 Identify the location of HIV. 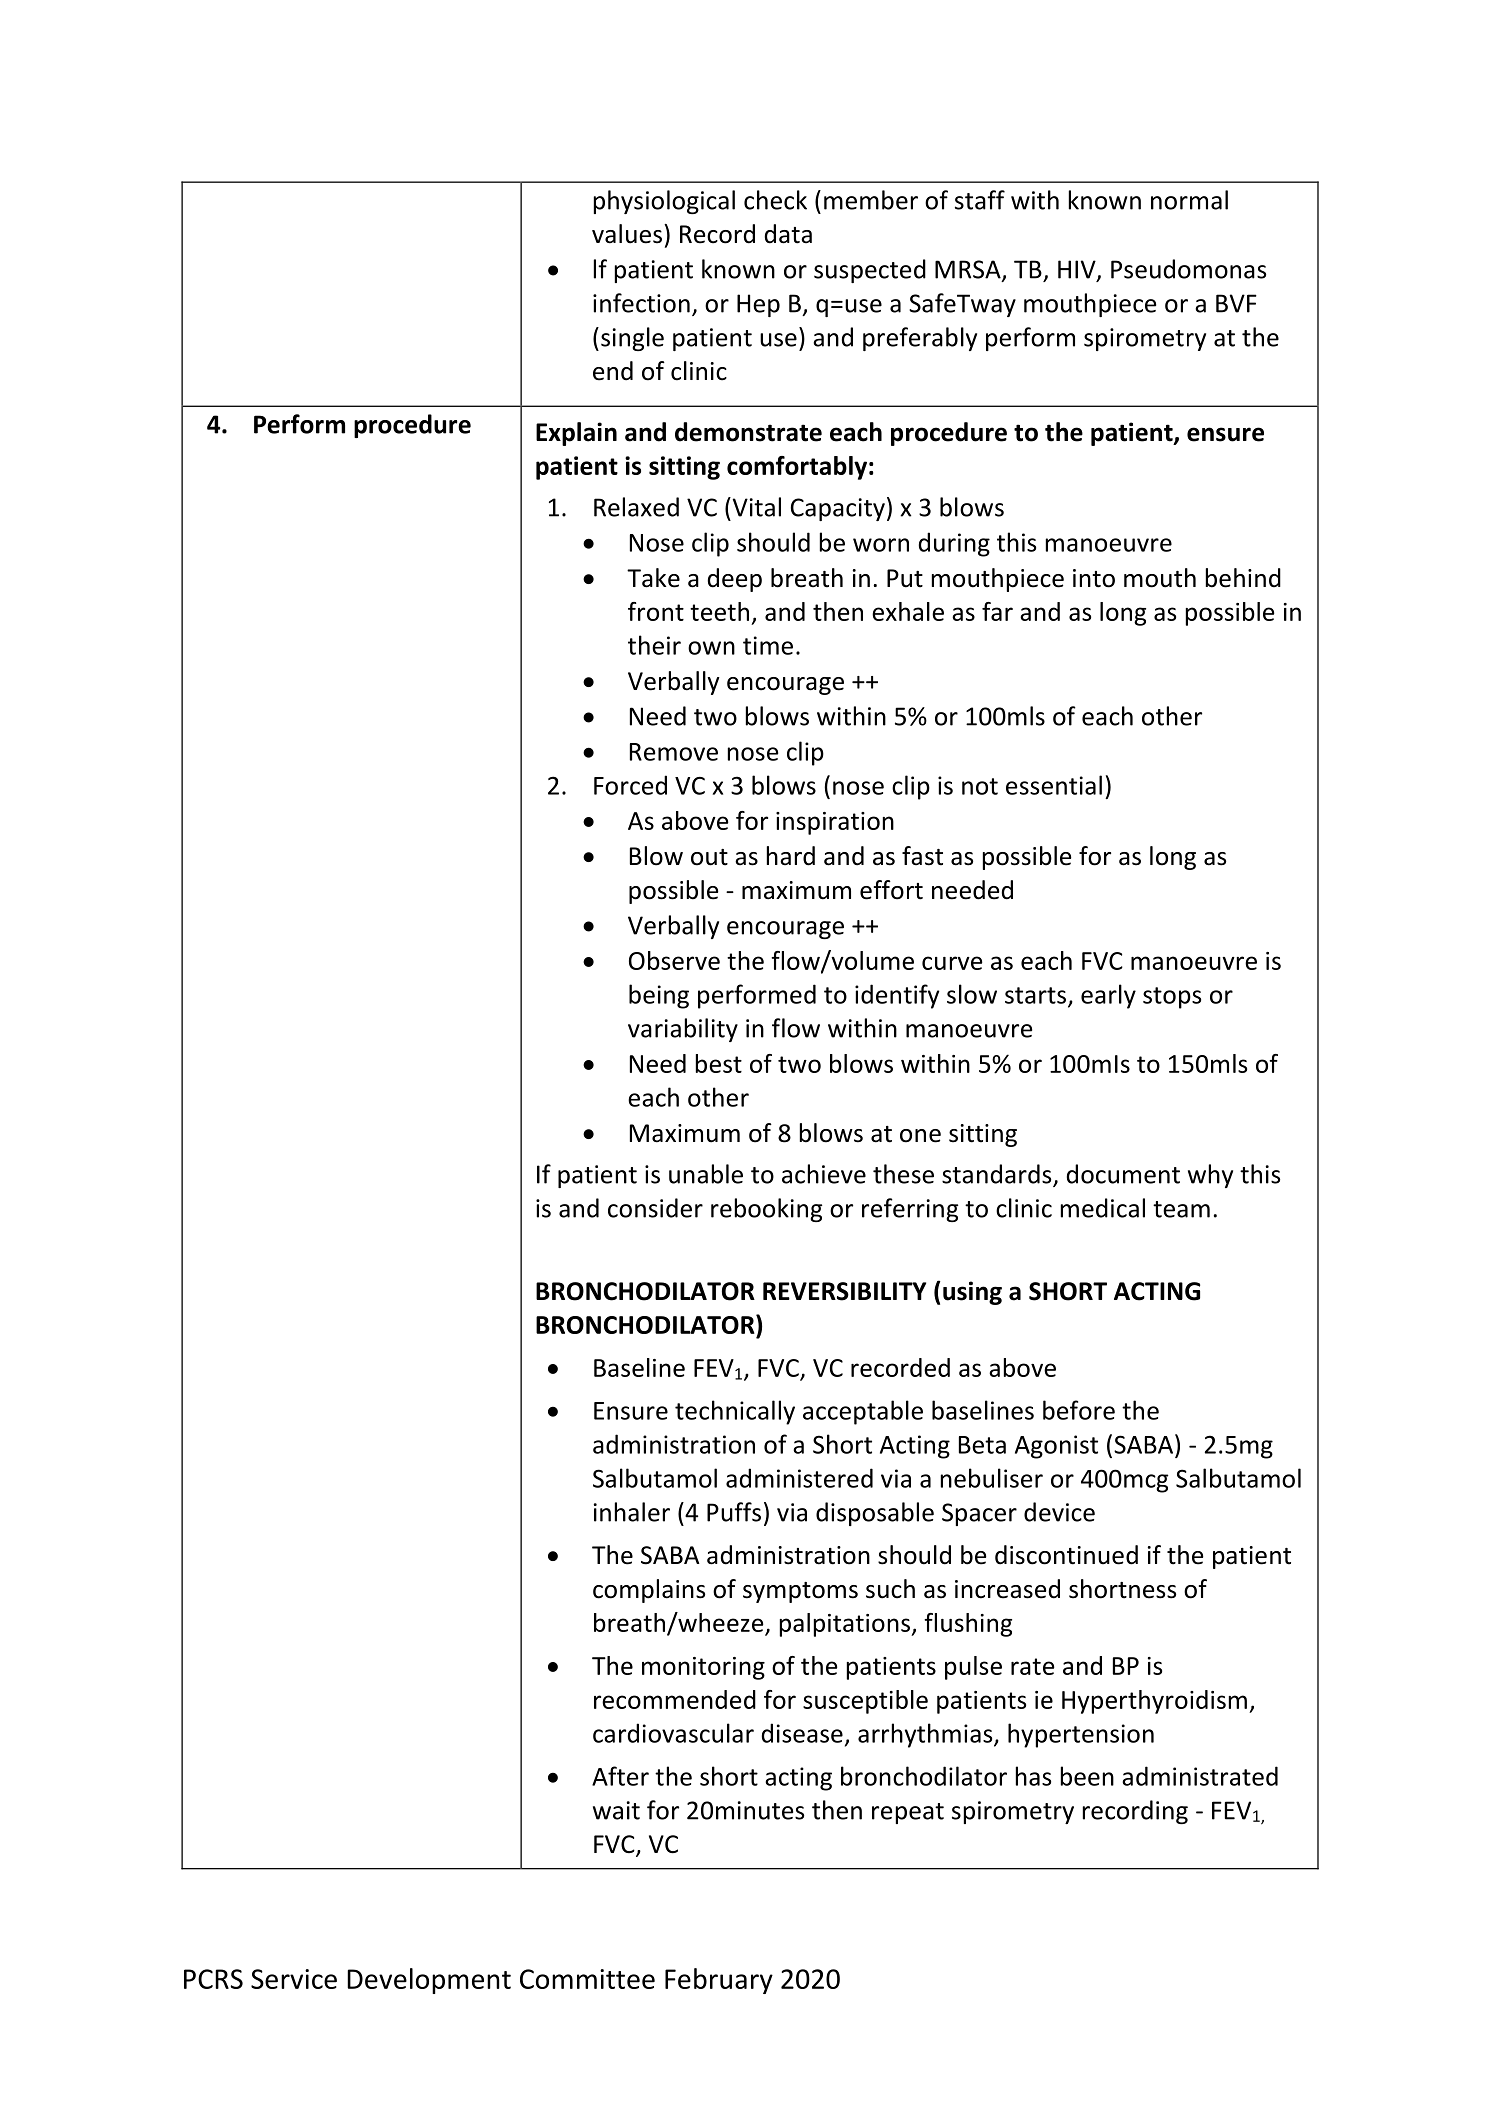
(1078, 270).
